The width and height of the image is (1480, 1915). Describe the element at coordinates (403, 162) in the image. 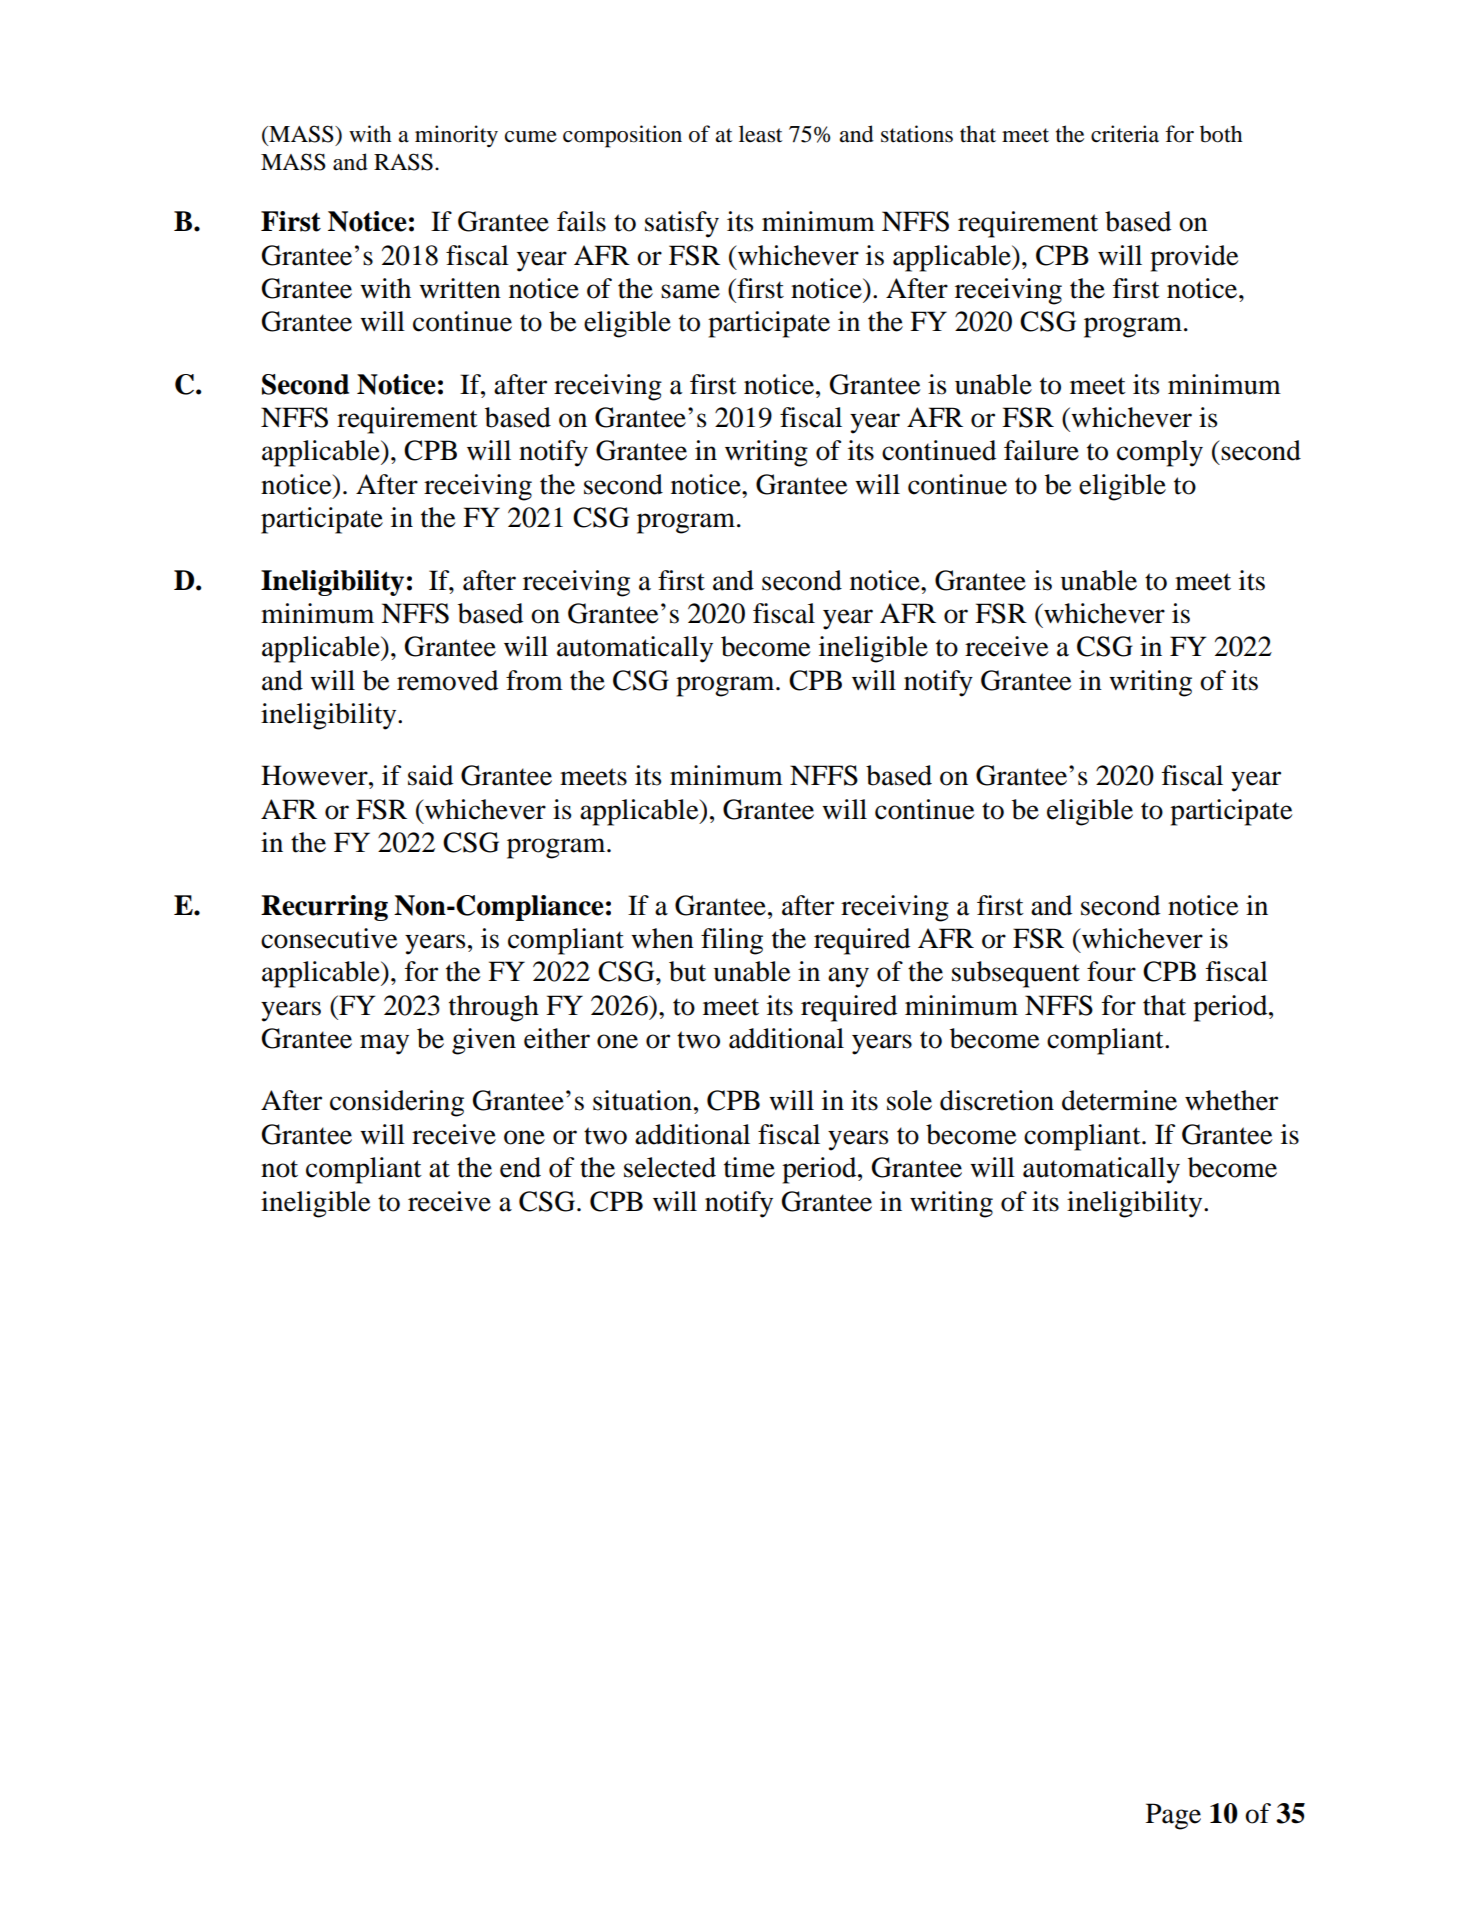

I see `RASS` at that location.
